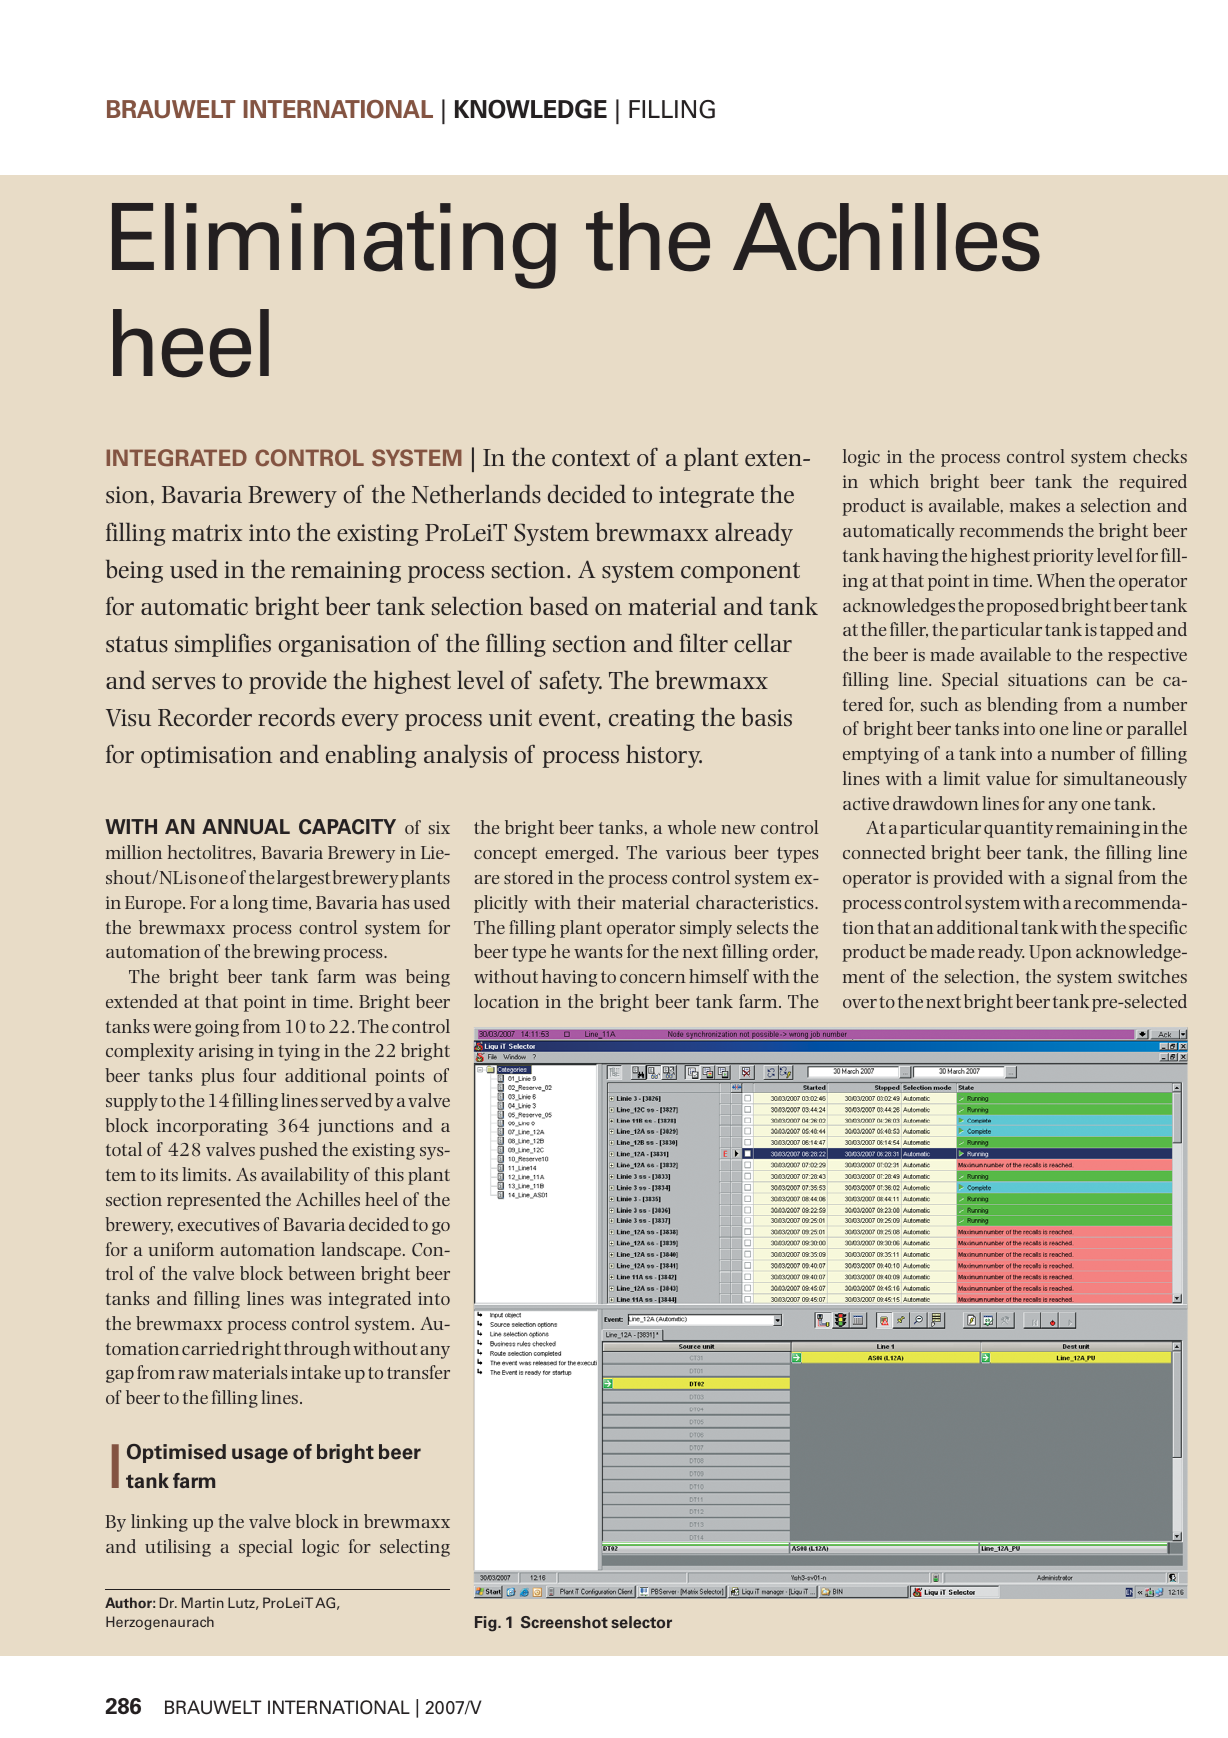  Describe the element at coordinates (1160, 456) in the image. I see `checks` at that location.
